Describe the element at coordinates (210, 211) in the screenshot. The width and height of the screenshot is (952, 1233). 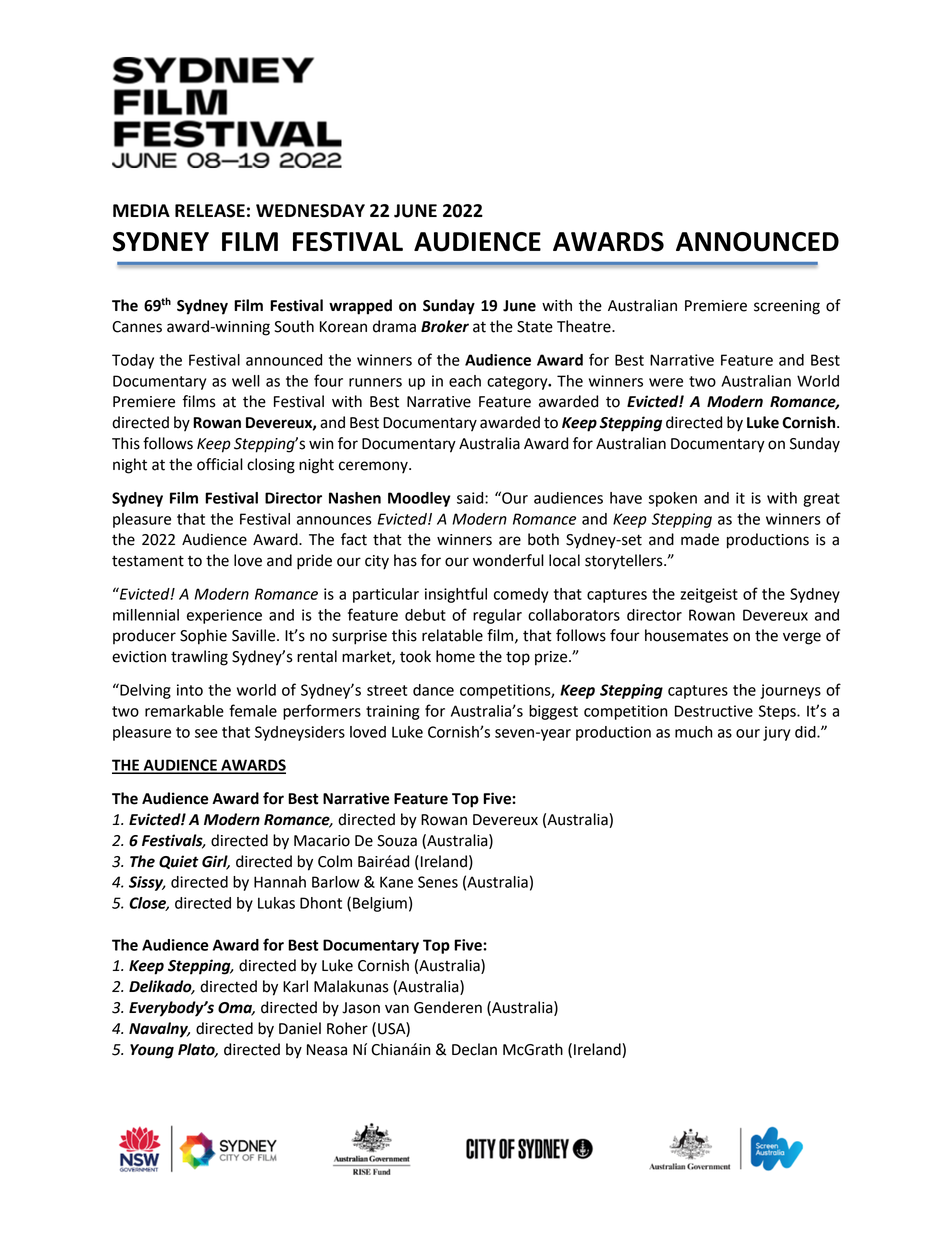
I see `RELEASE` at that location.
